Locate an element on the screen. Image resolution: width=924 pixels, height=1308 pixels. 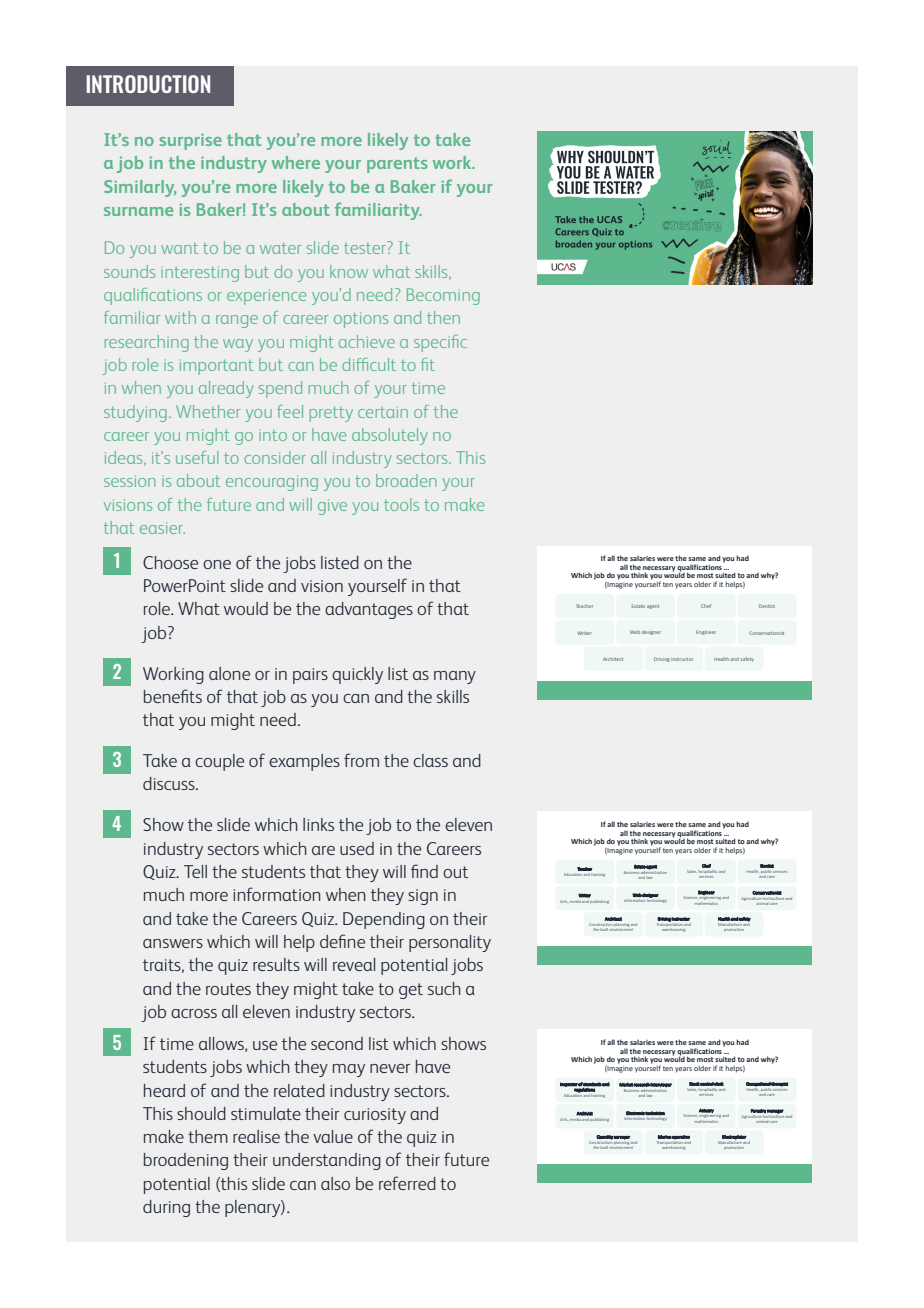
during is located at coordinates (166, 1208).
